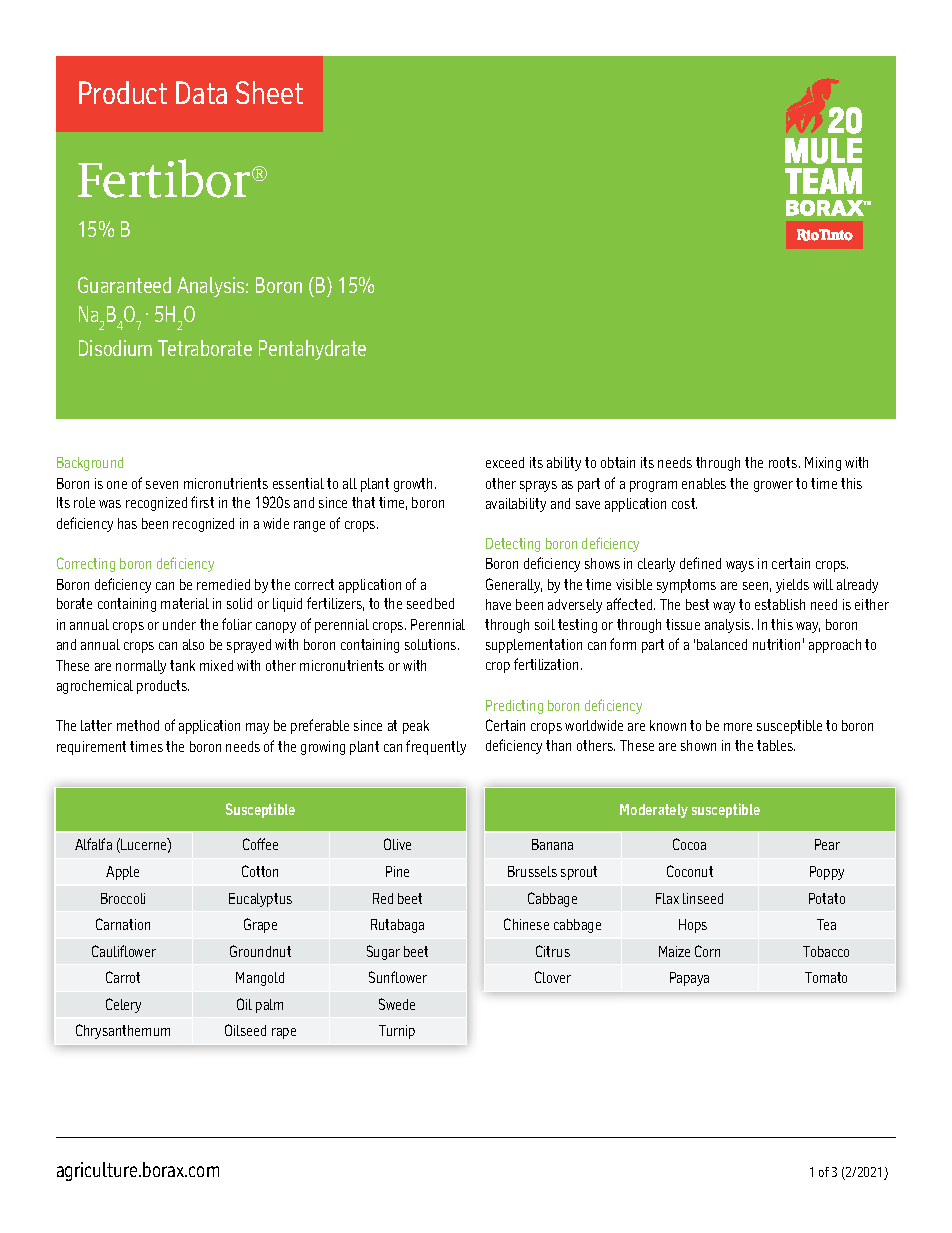  What do you see at coordinates (738, 727) in the image?
I see `more` at bounding box center [738, 727].
